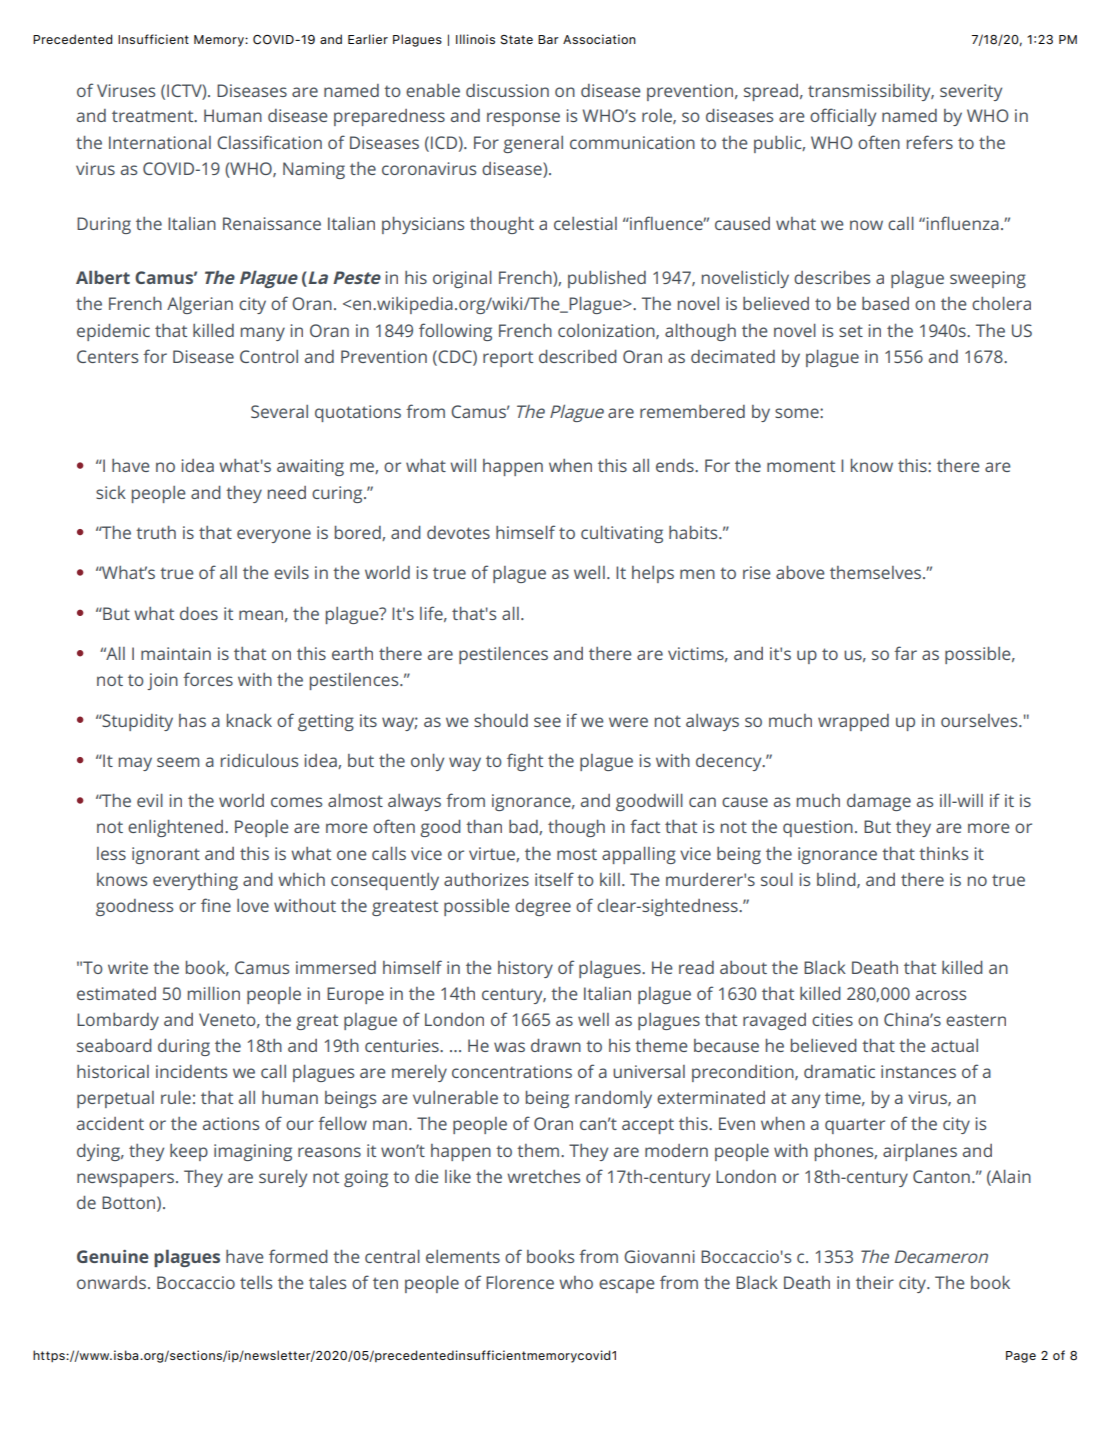 This screenshot has height=1438, width=1111. I want to click on Florence, so click(520, 1282).
